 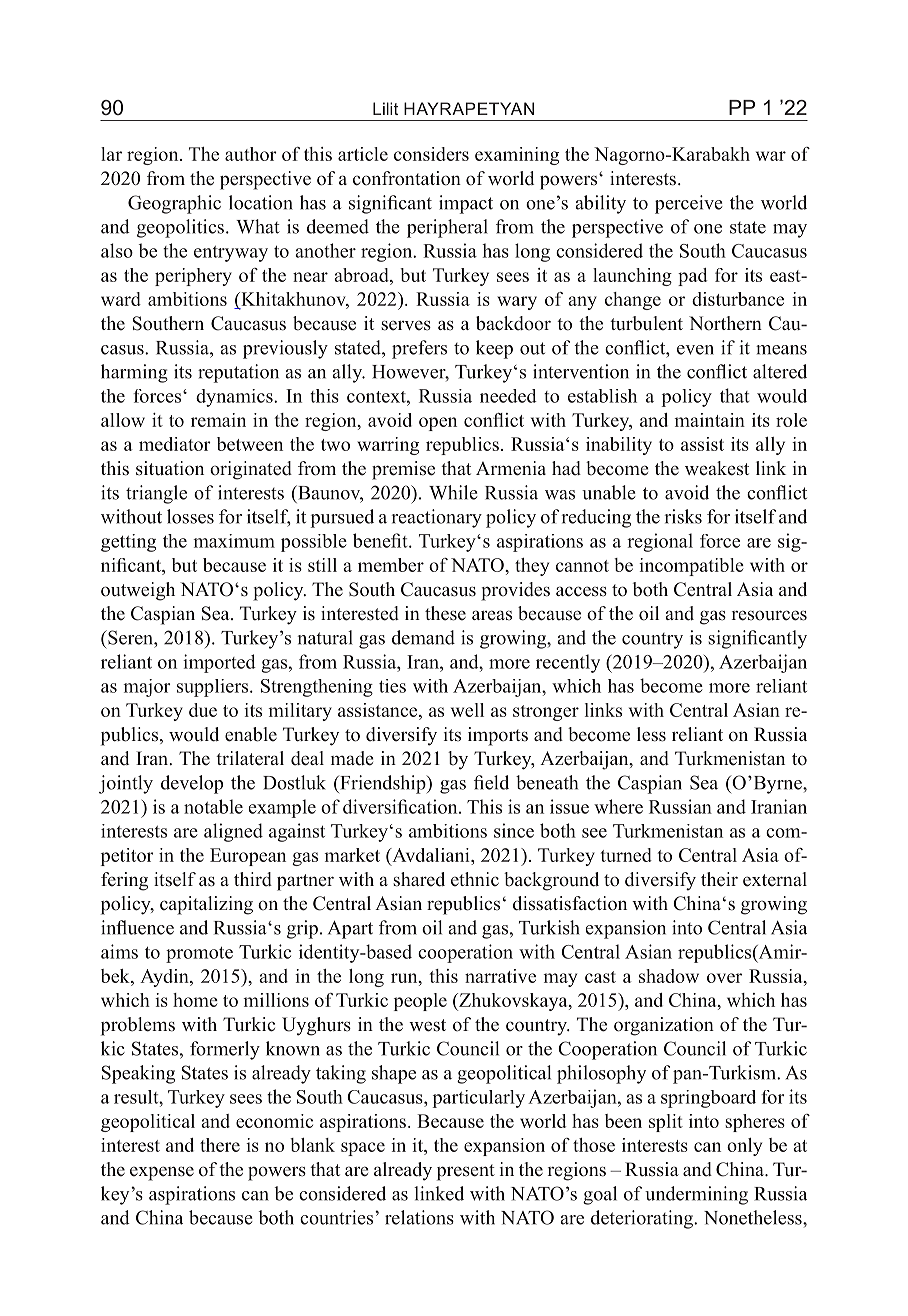 What do you see at coordinates (174, 204) in the screenshot?
I see `Geographic` at bounding box center [174, 204].
